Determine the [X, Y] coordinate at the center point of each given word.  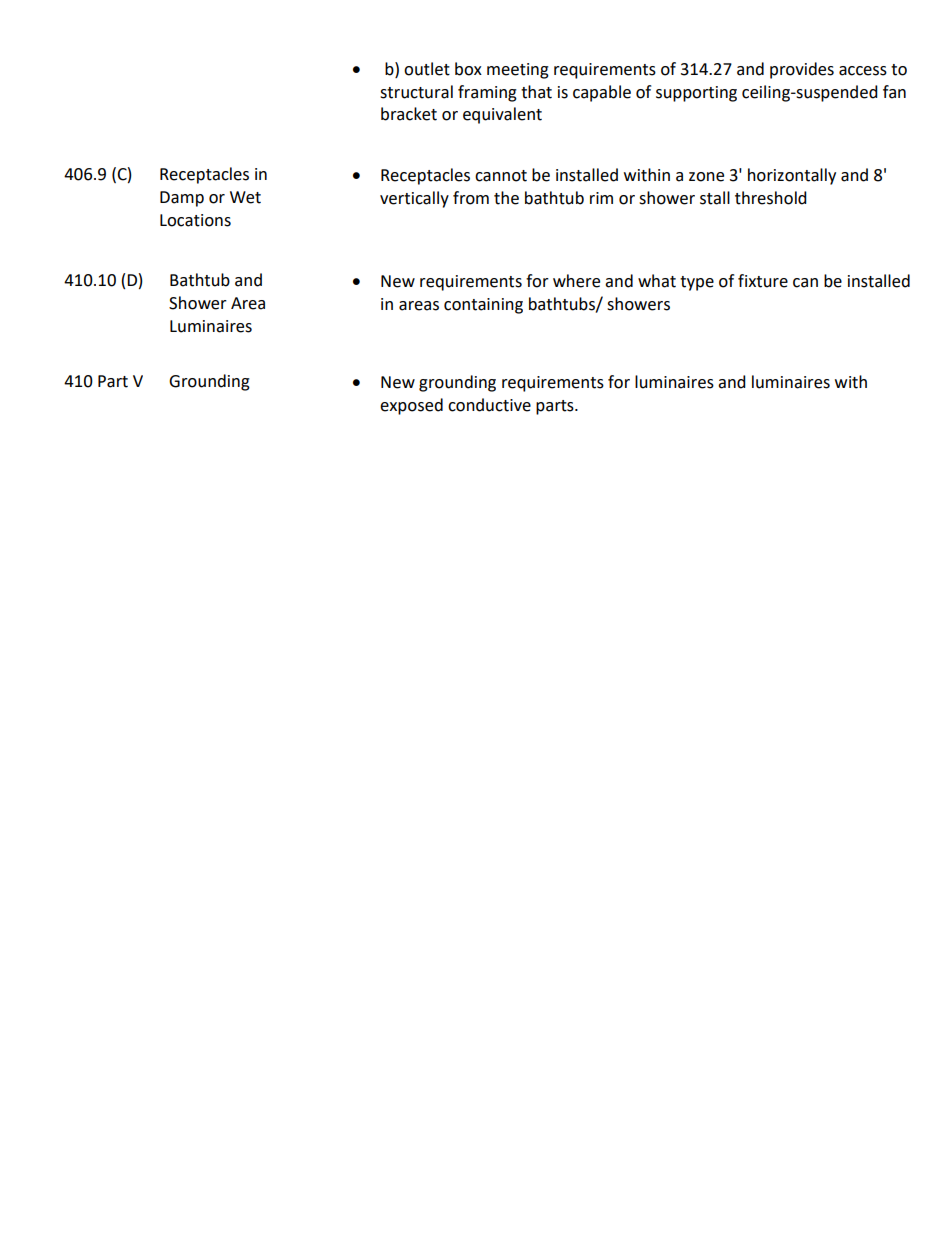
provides [802, 70]
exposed [411, 406]
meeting [518, 71]
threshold [771, 198]
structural [416, 92]
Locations [195, 220]
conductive [489, 405]
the [506, 198]
